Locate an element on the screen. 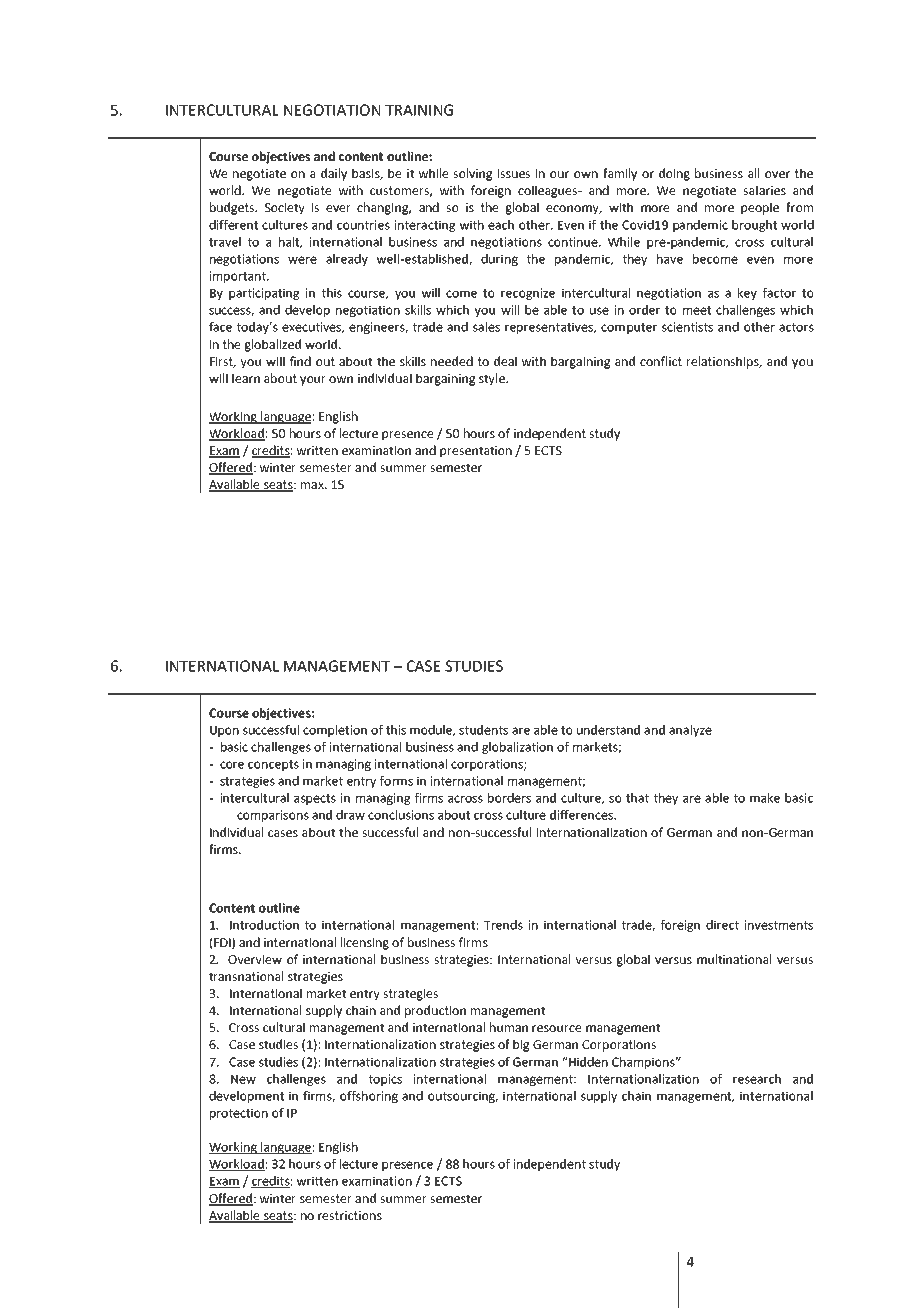 The width and height of the screenshot is (924, 1308). analyze is located at coordinates (690, 731).
